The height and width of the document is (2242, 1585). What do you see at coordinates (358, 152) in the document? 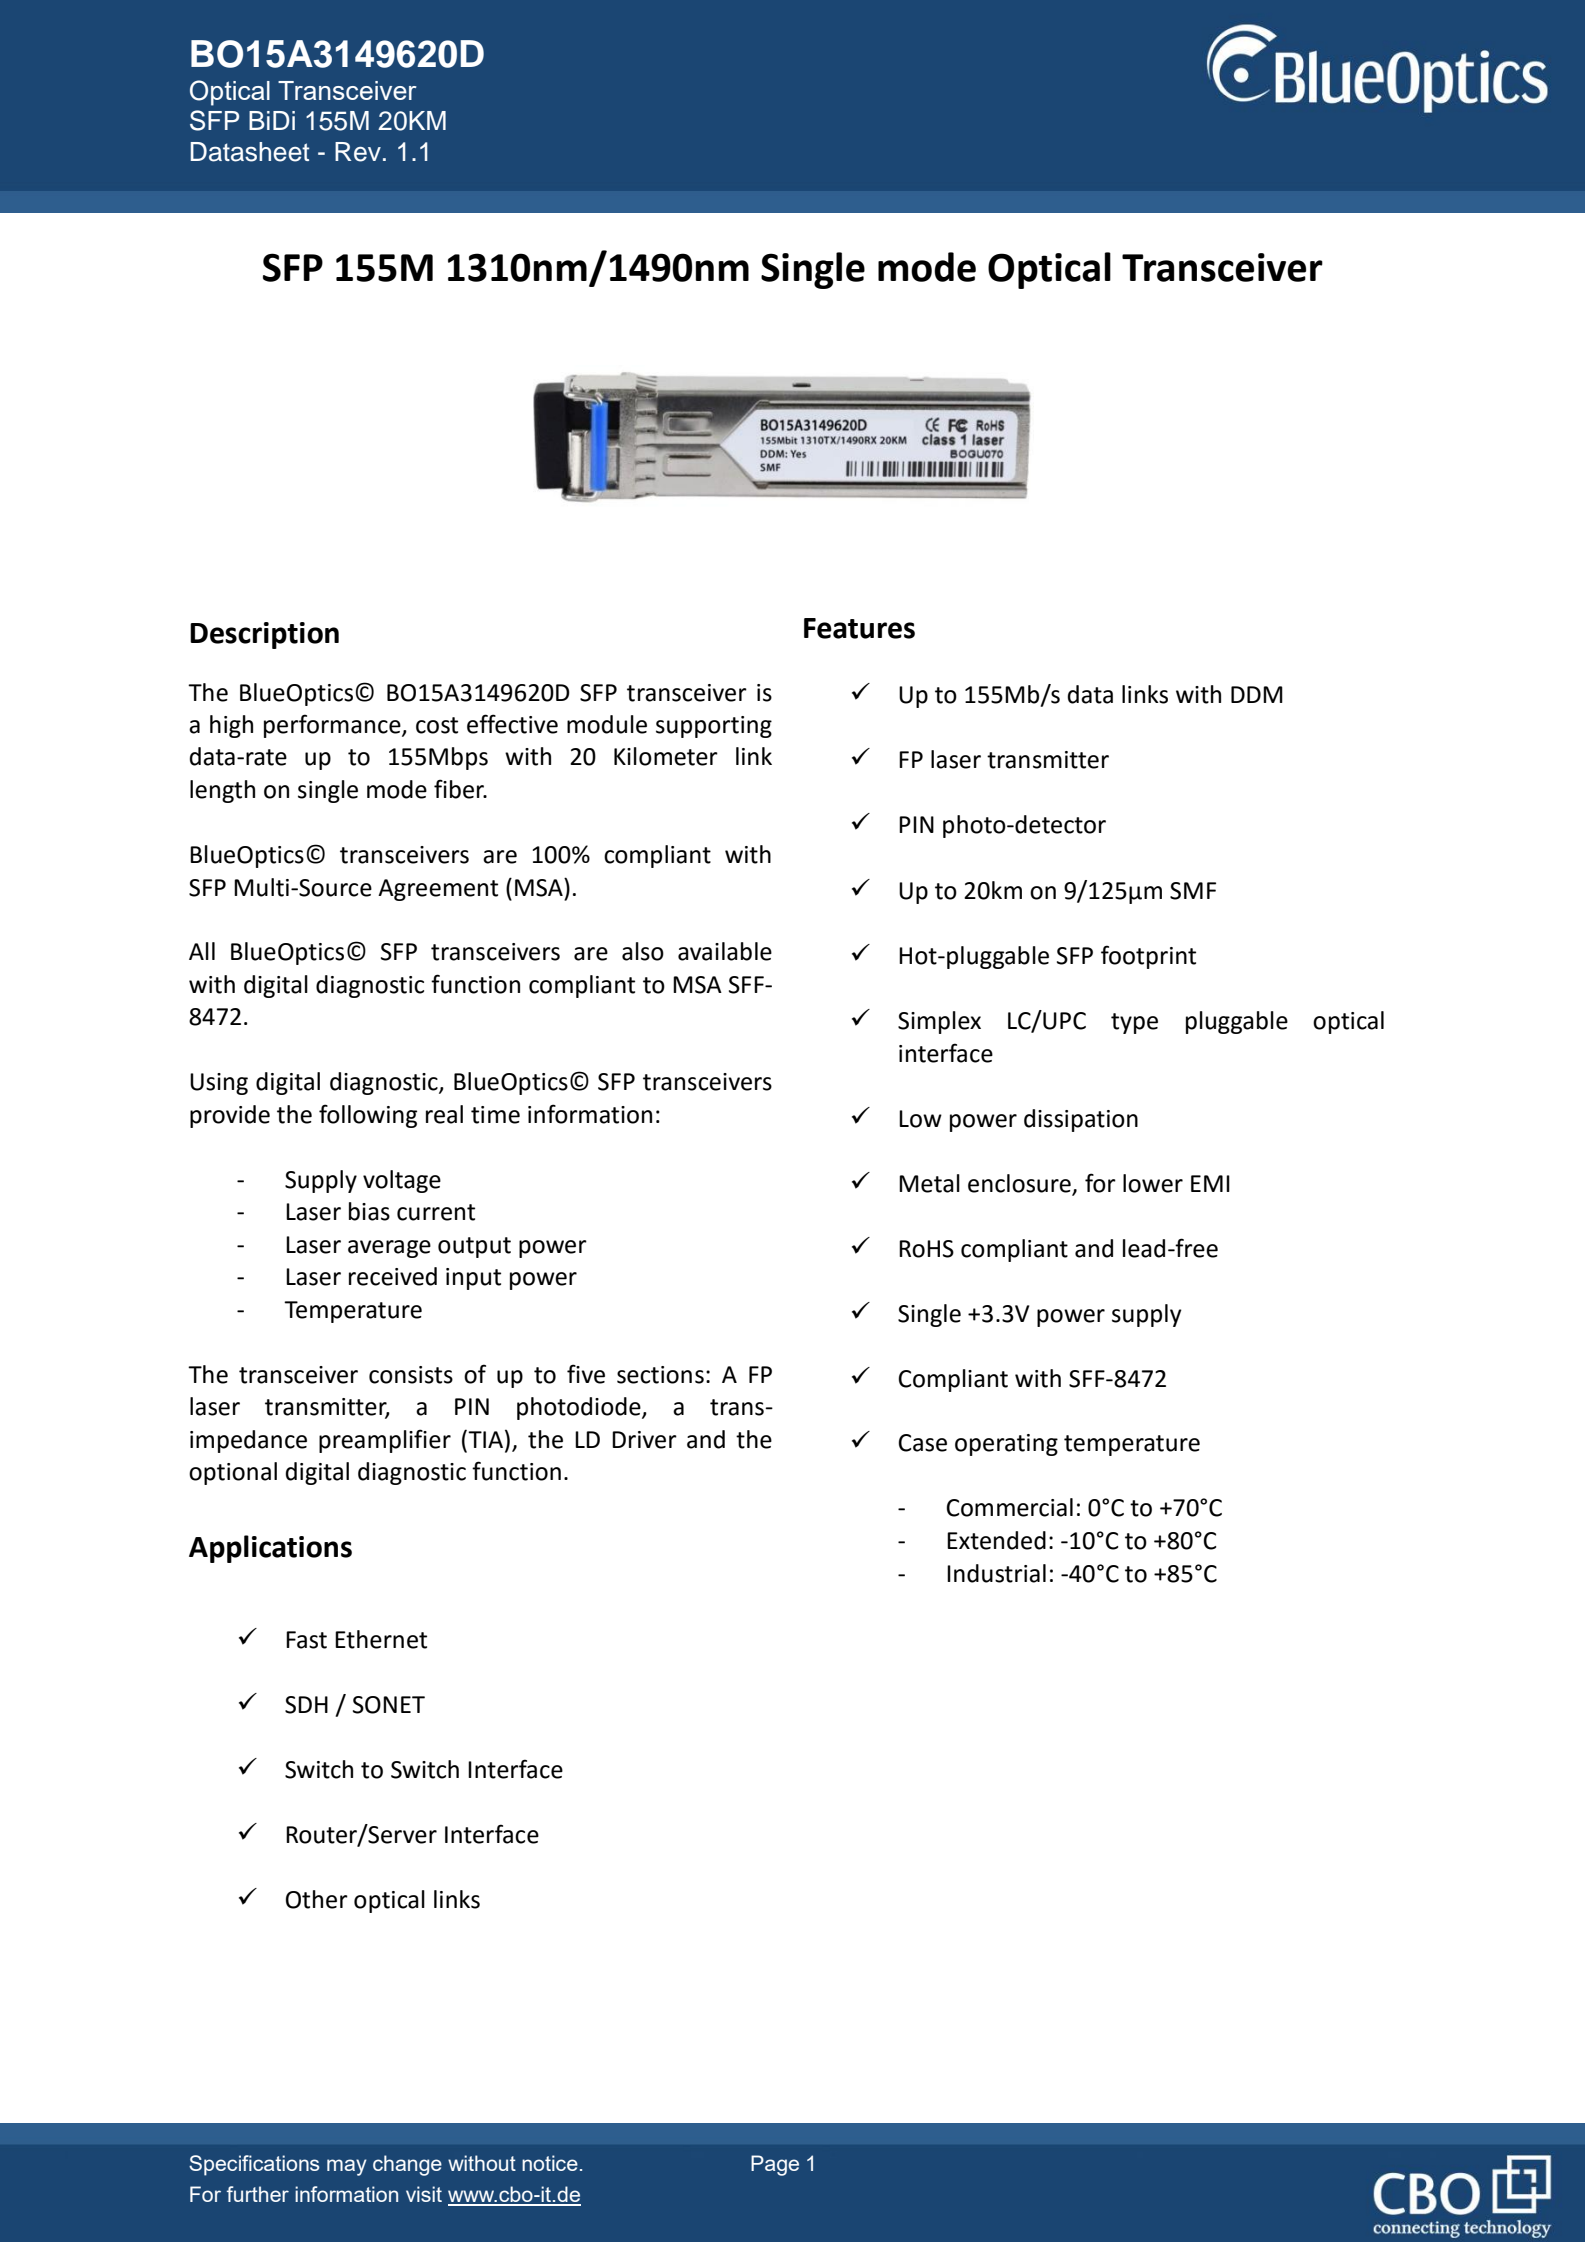
I see `Rev` at bounding box center [358, 152].
